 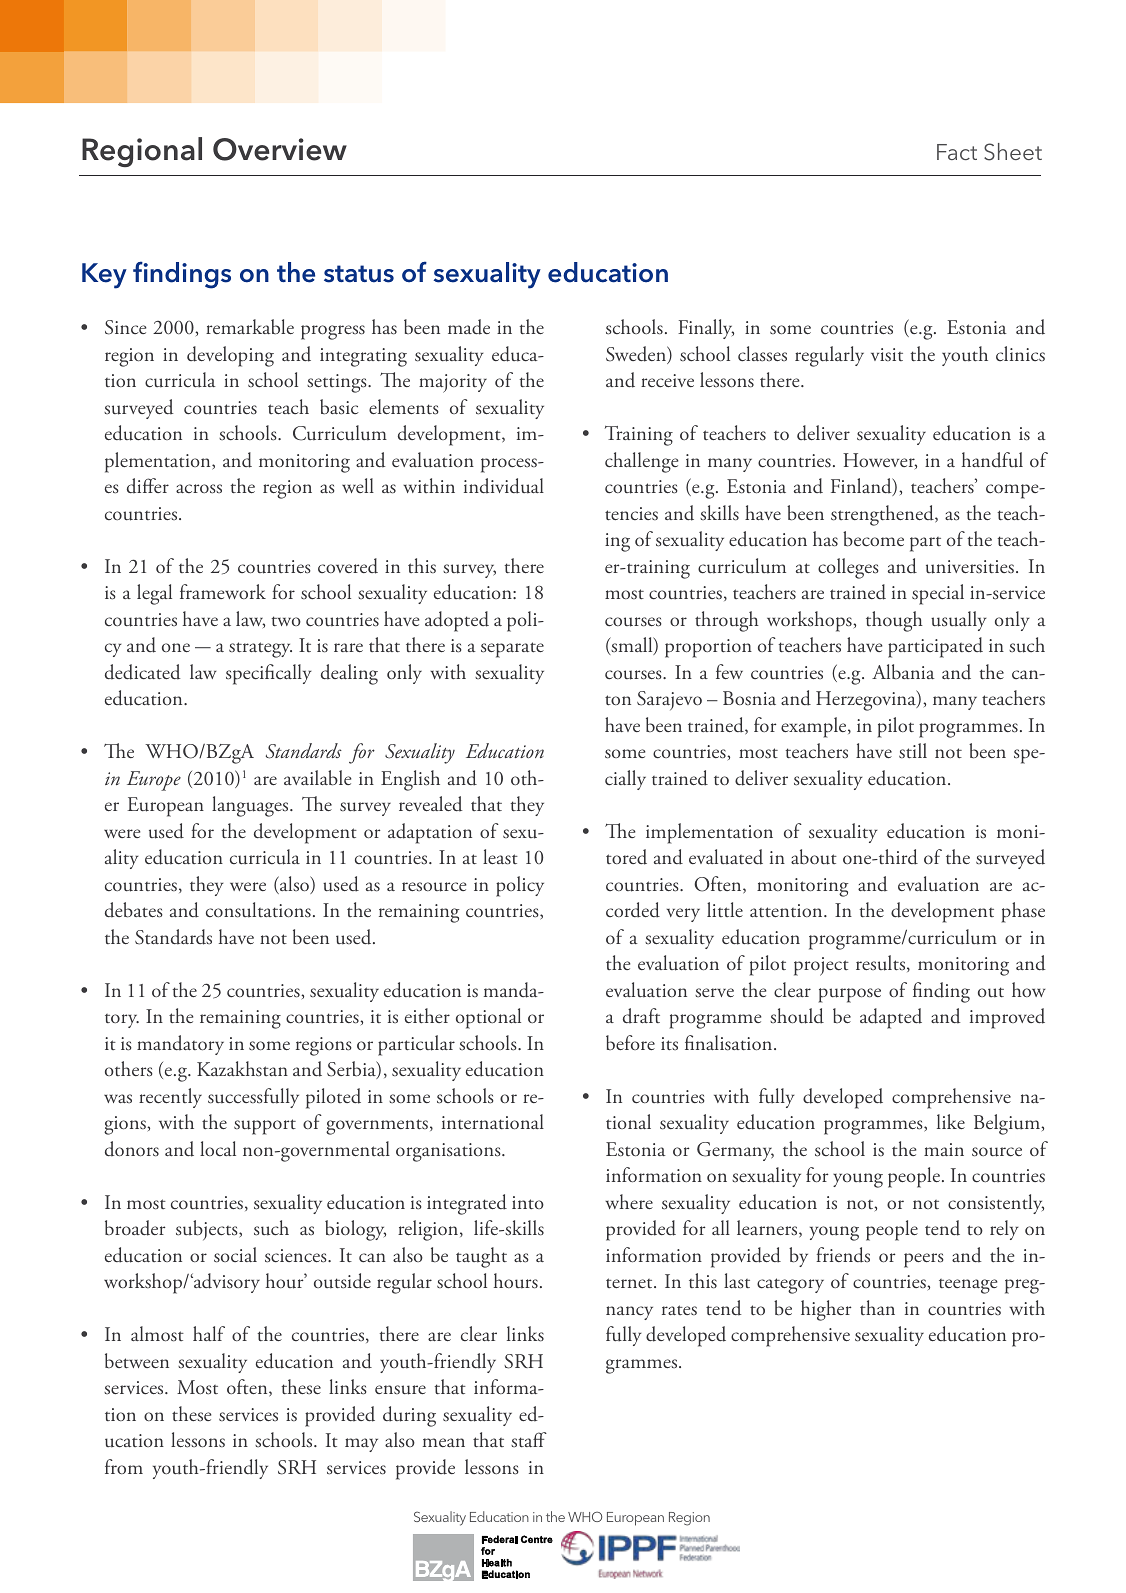 What do you see at coordinates (280, 149) in the screenshot?
I see `Overview` at bounding box center [280, 149].
